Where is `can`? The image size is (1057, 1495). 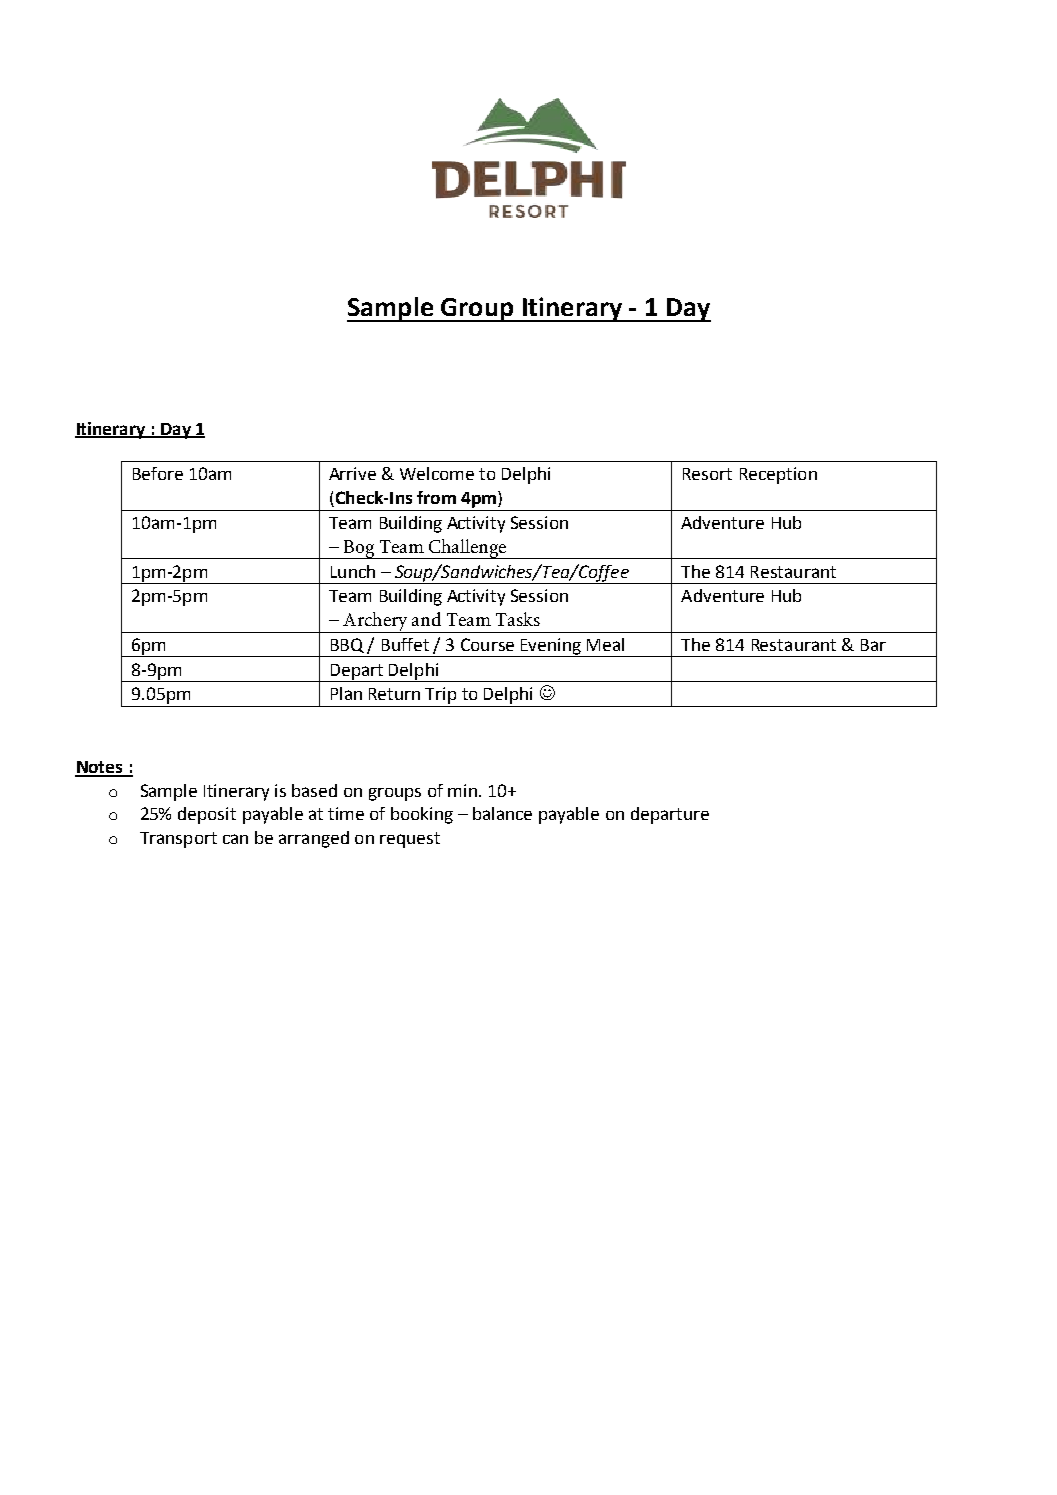 can is located at coordinates (235, 839).
